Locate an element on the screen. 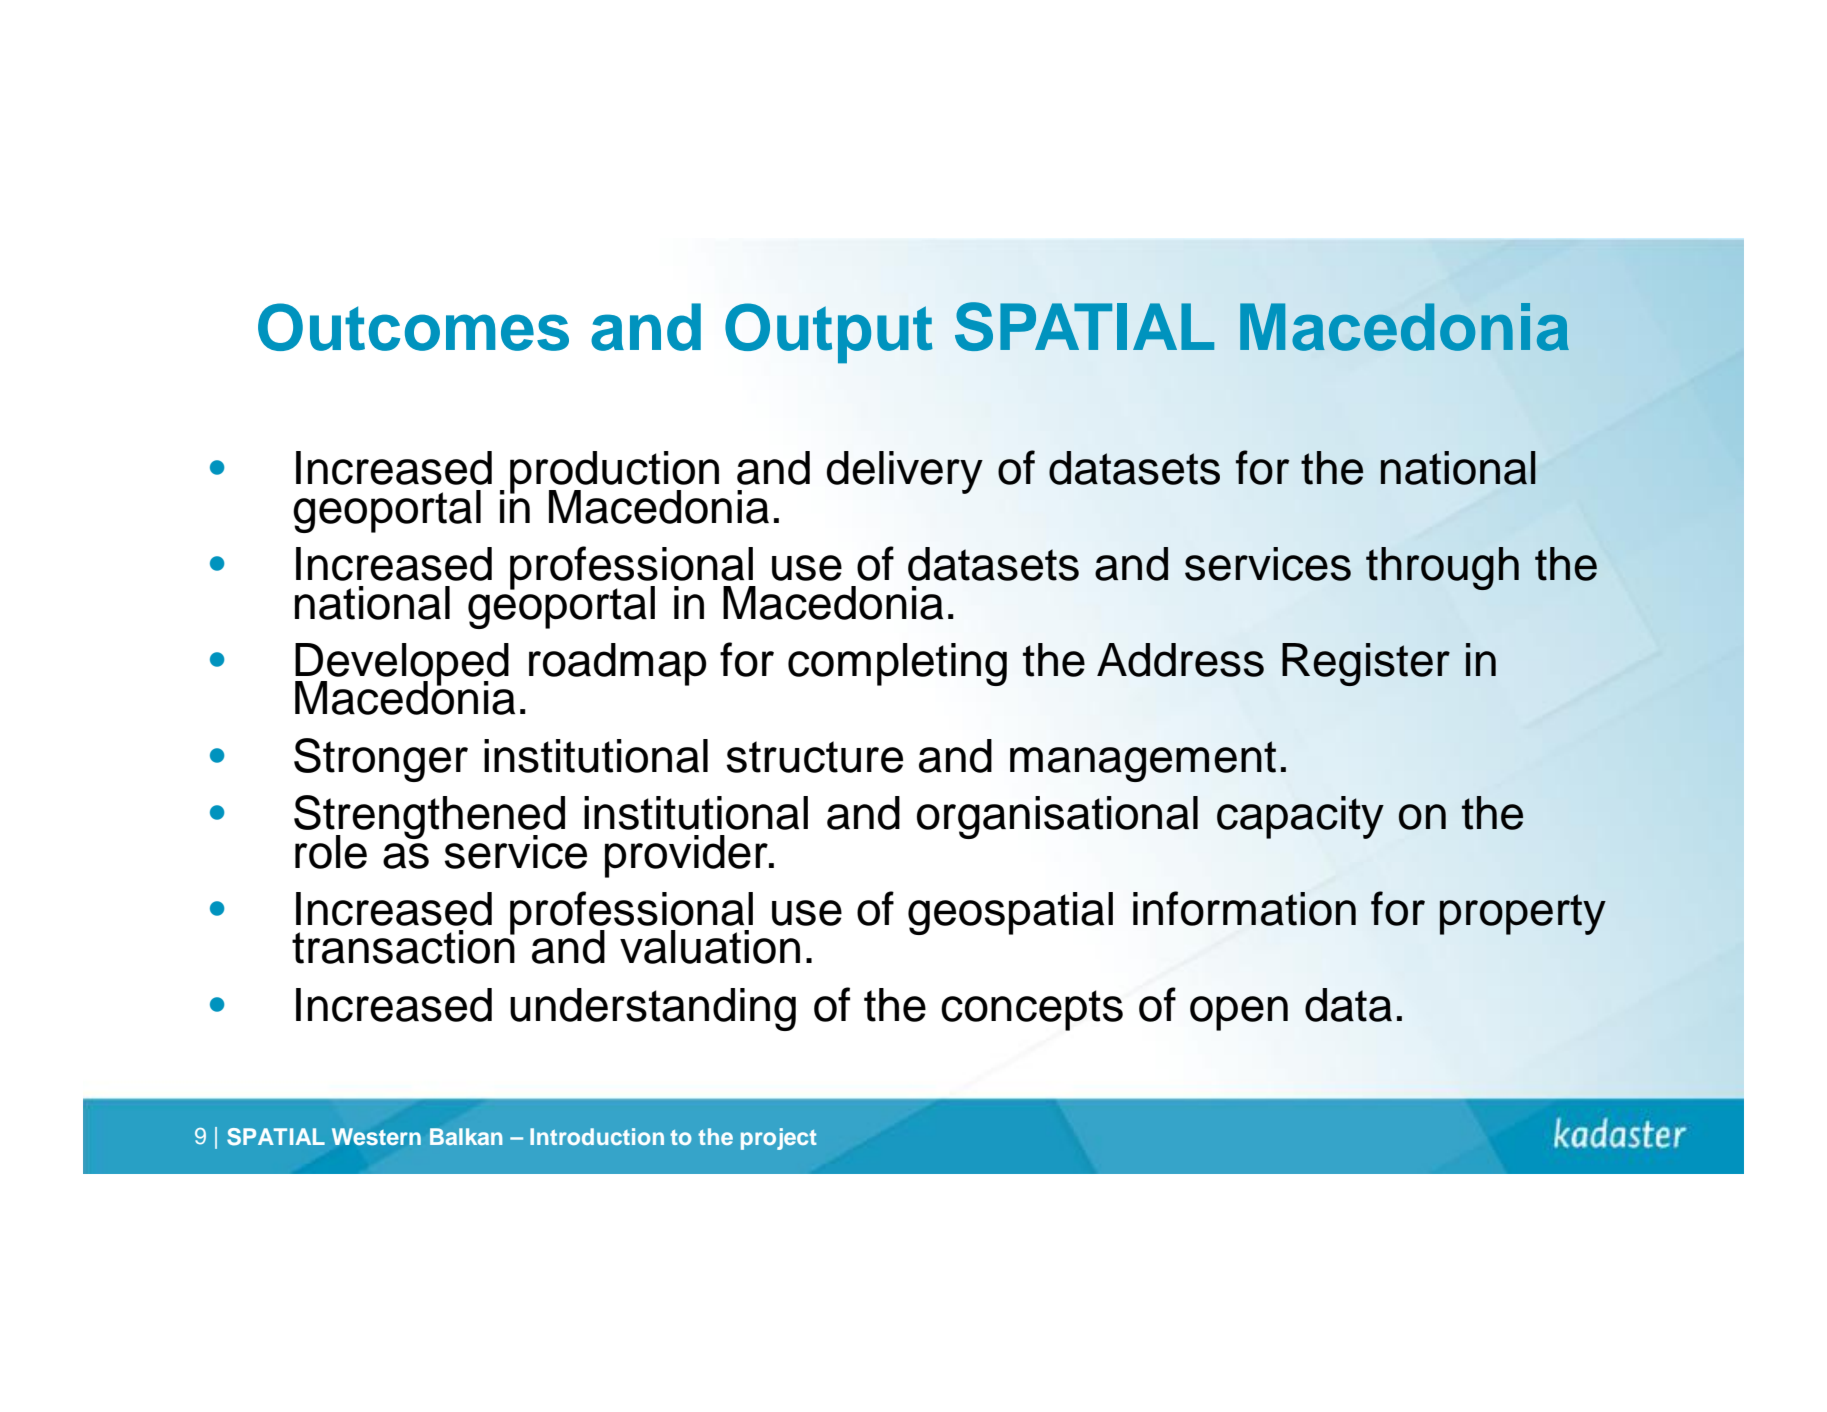 The width and height of the screenshot is (1827, 1412). Balkan is located at coordinates (466, 1136).
